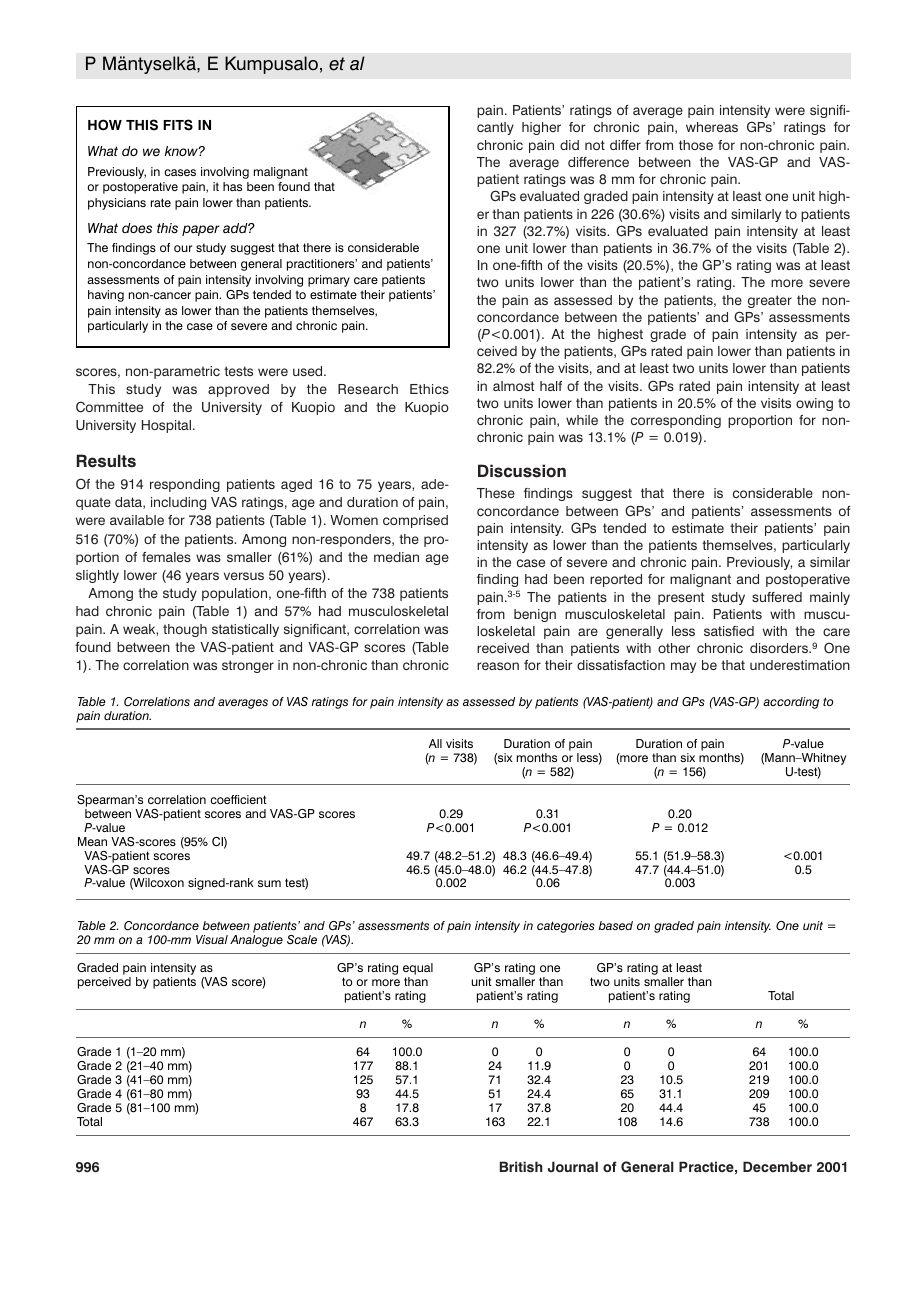 This screenshot has height=1308, width=924. Describe the element at coordinates (696, 145) in the screenshot. I see `those` at that location.
